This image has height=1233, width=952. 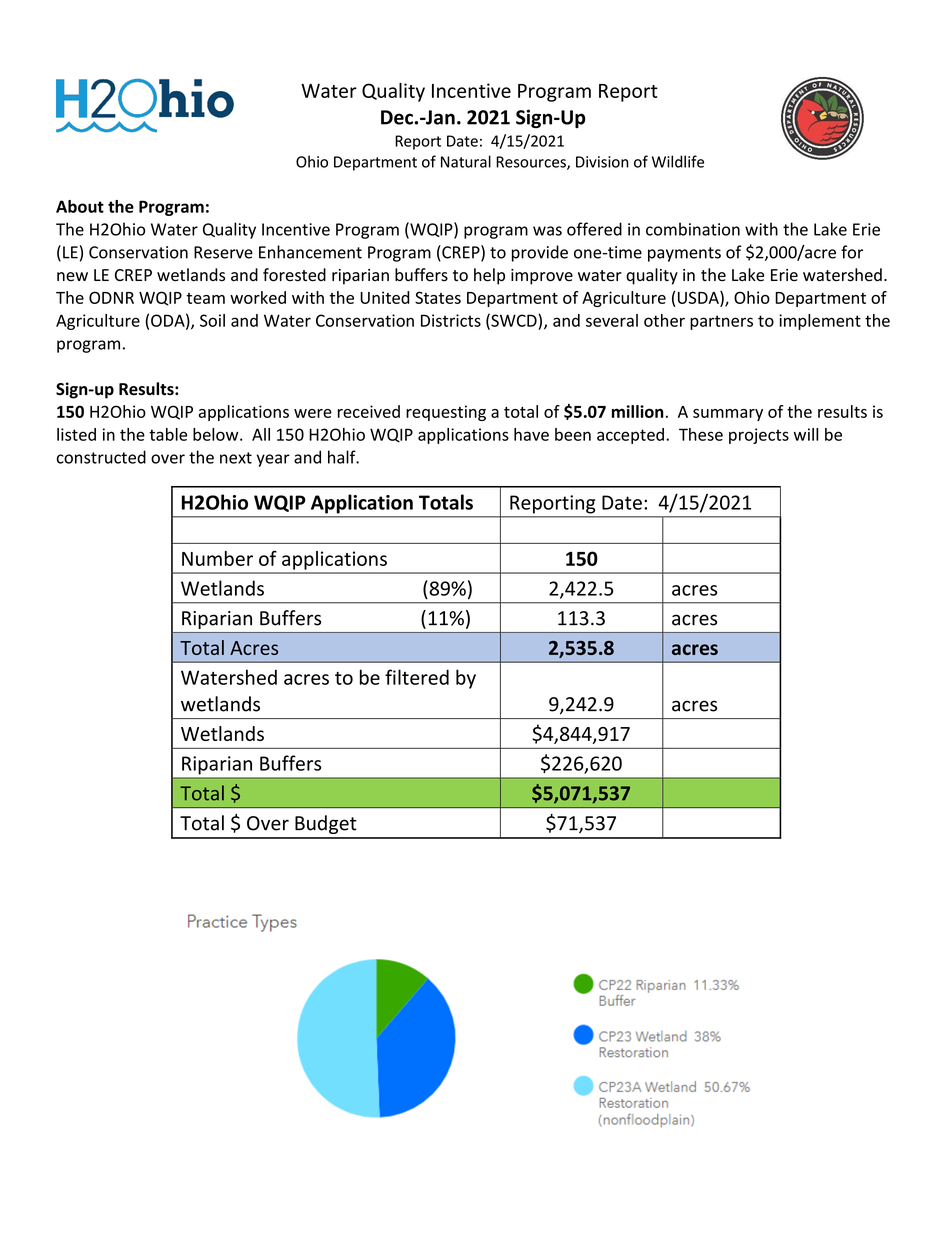 What do you see at coordinates (466, 161) in the image?
I see `Natural` at bounding box center [466, 161].
